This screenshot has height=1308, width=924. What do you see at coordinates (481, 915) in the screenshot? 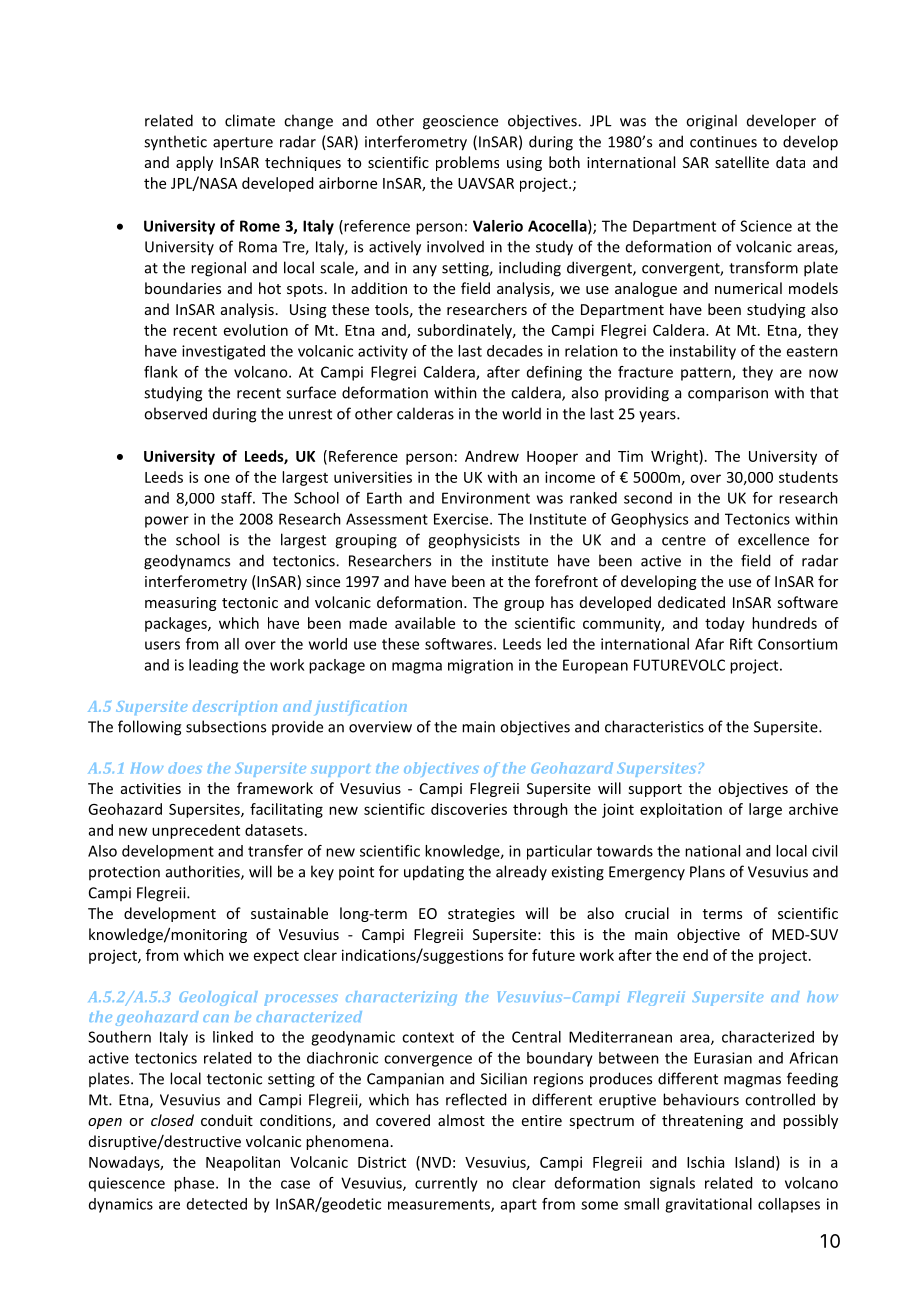
I see `strategies` at bounding box center [481, 915].
